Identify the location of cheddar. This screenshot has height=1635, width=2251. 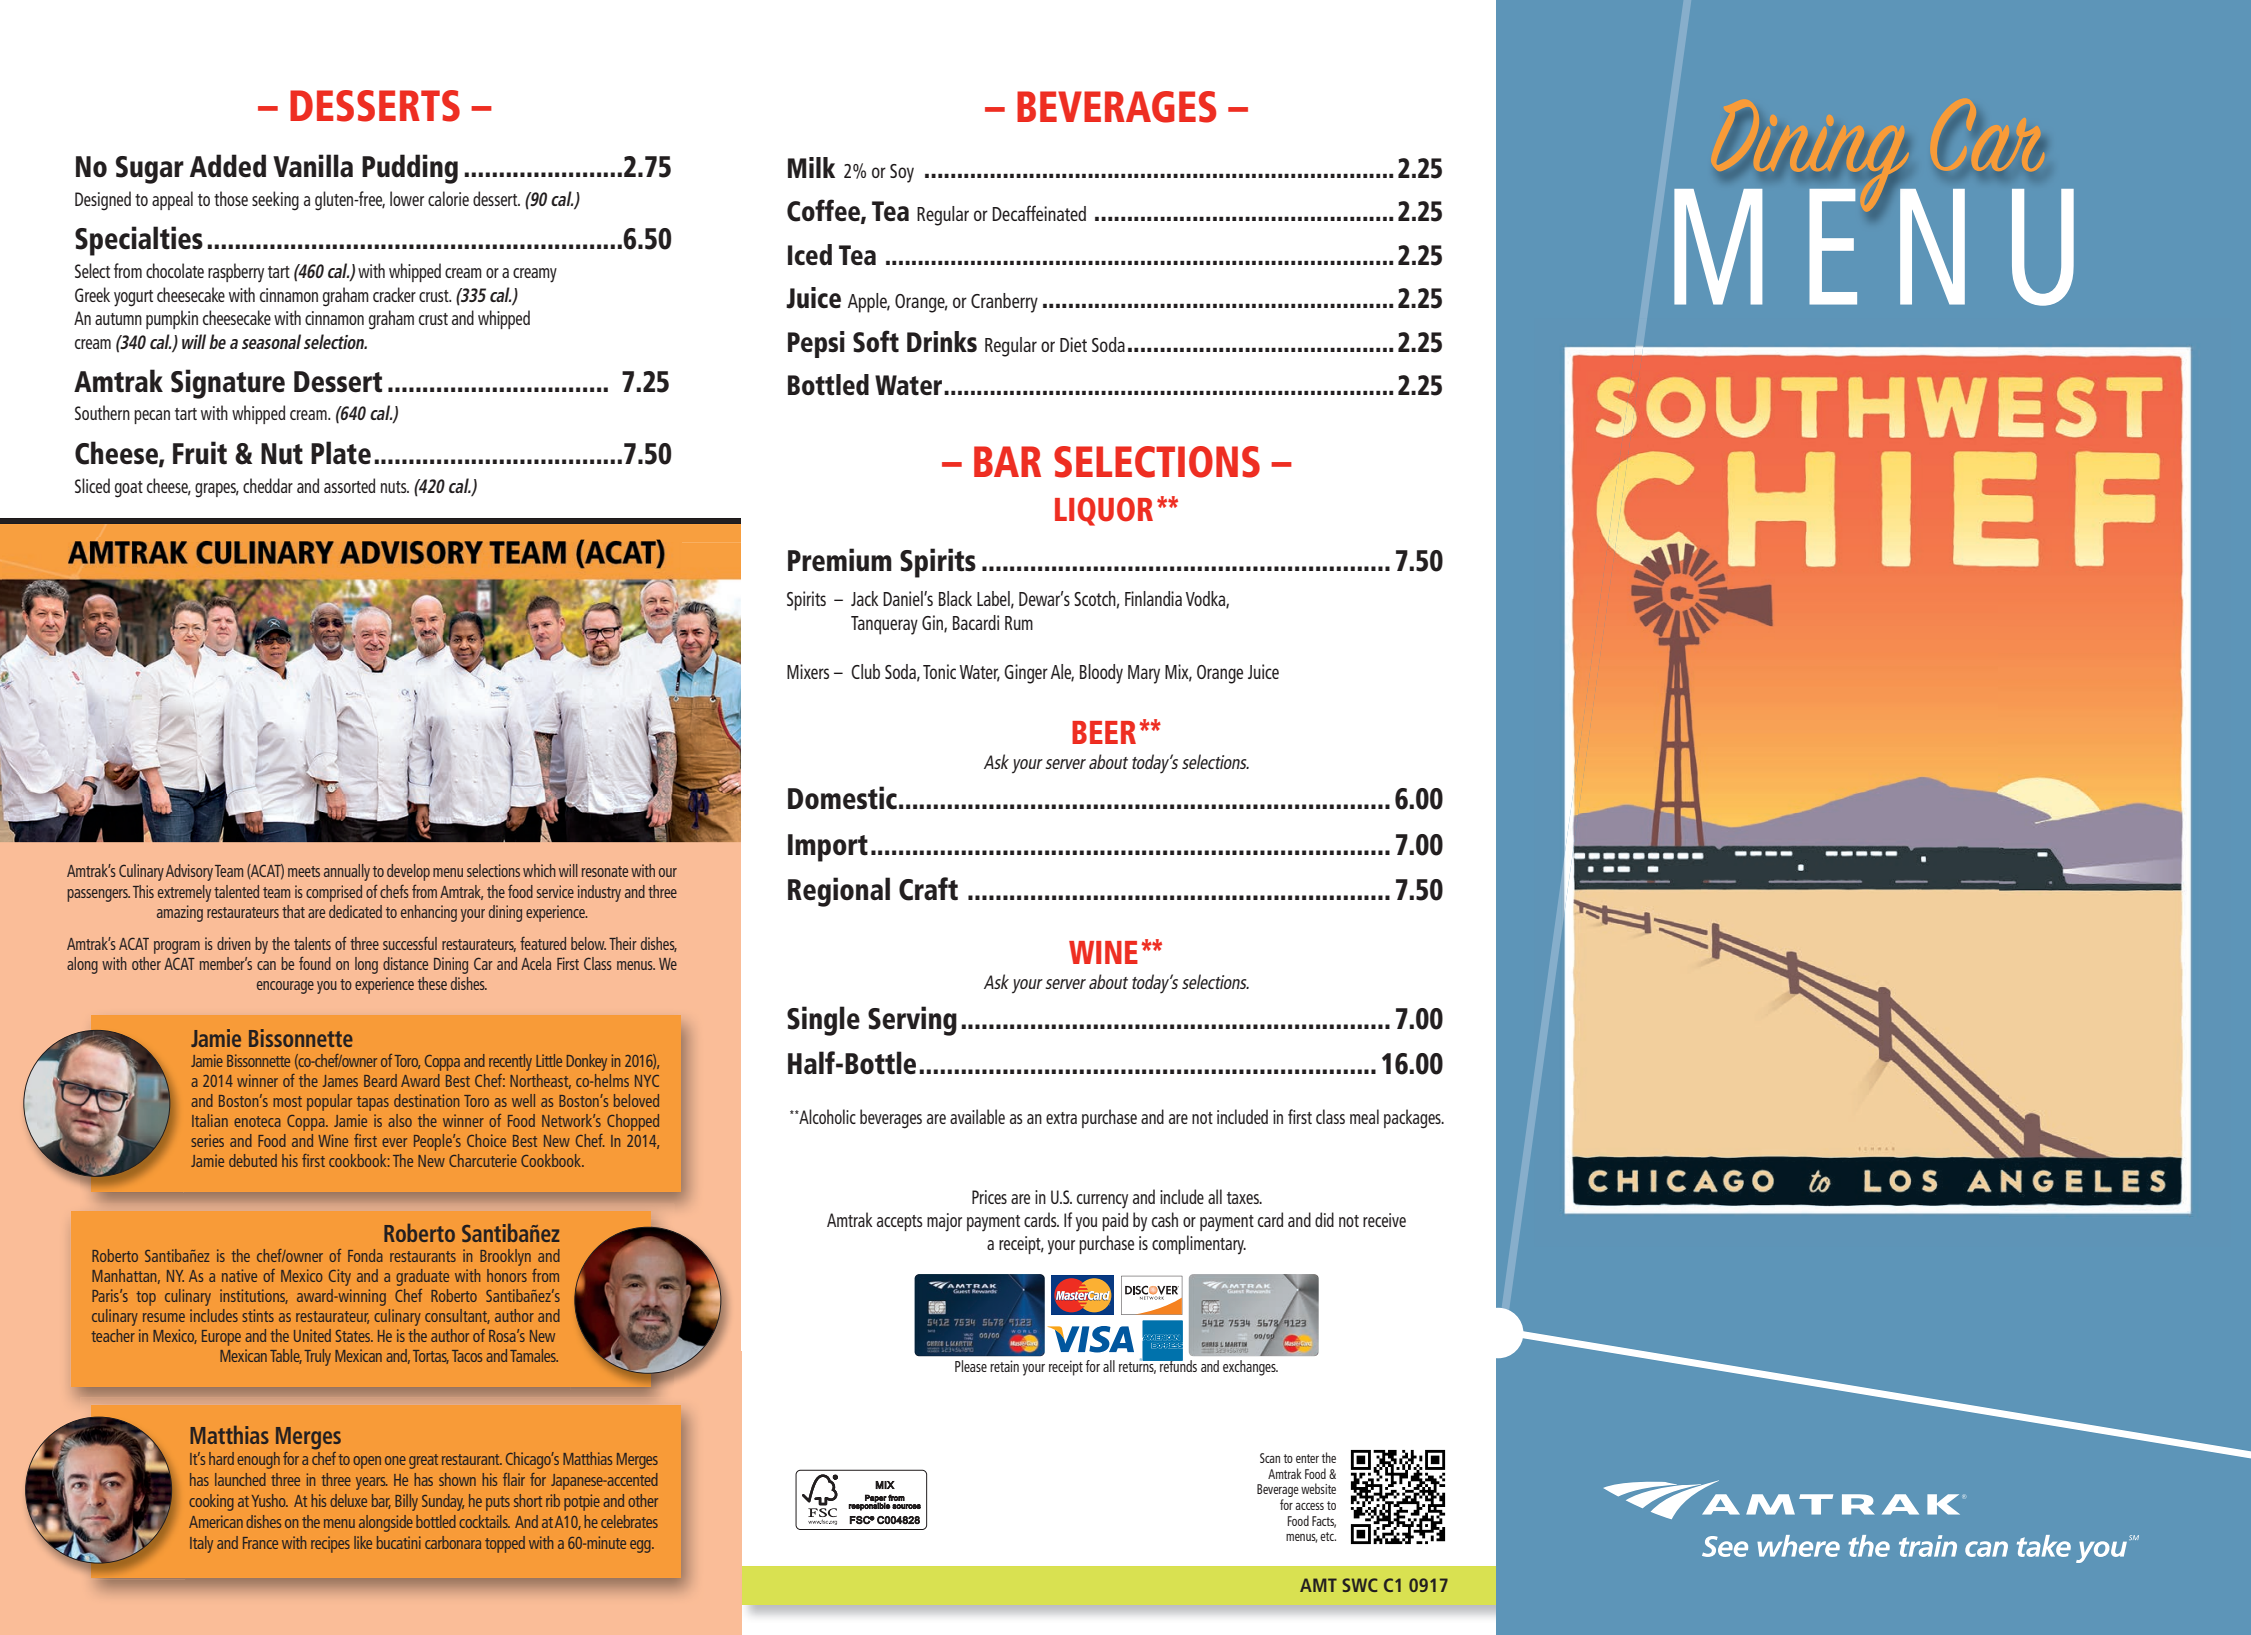
(268, 485).
